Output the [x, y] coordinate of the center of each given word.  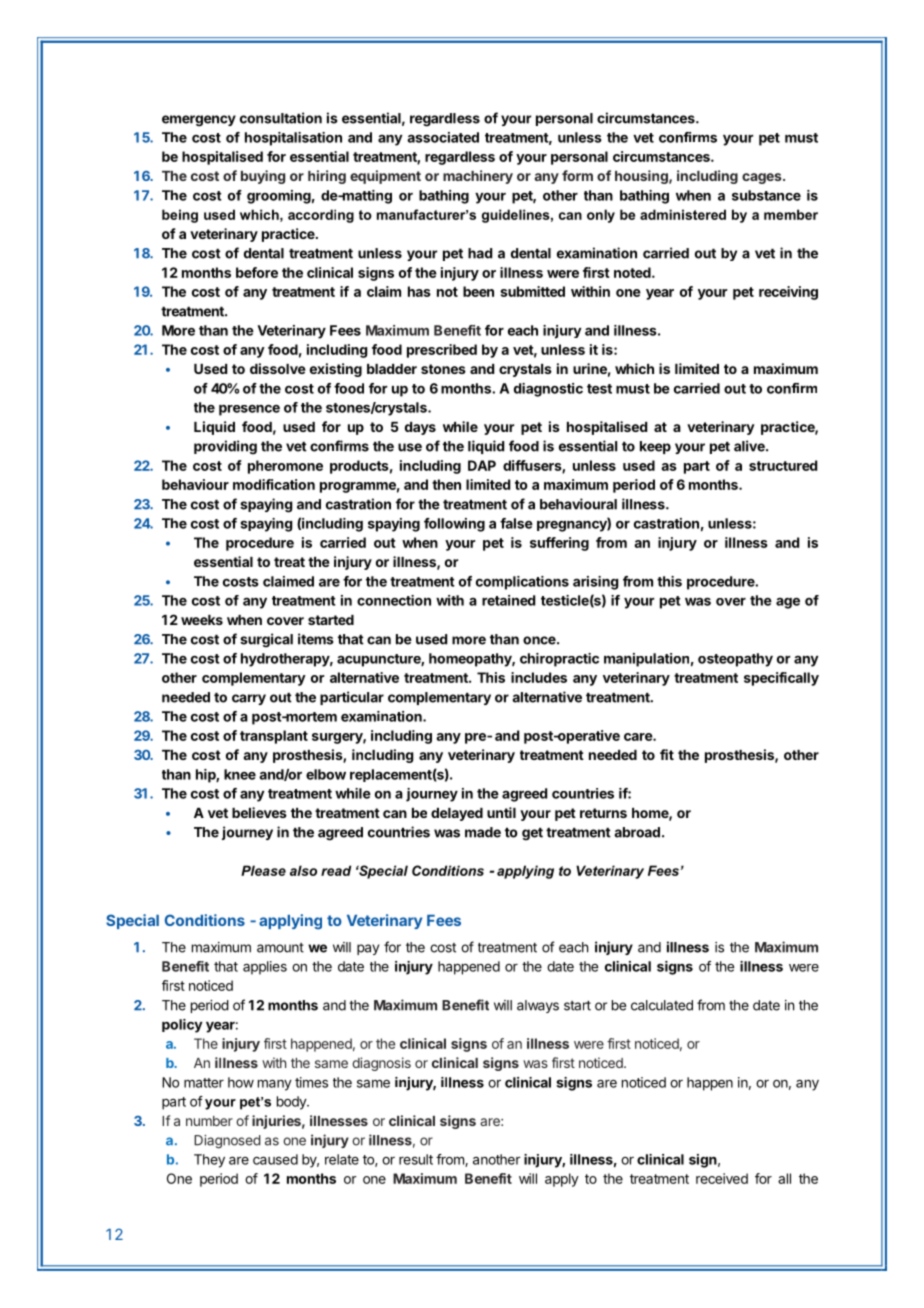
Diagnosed [227, 1142]
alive [750, 446]
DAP [482, 465]
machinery [478, 177]
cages [763, 178]
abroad [637, 832]
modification [274, 484]
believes [259, 812]
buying [263, 177]
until [501, 812]
